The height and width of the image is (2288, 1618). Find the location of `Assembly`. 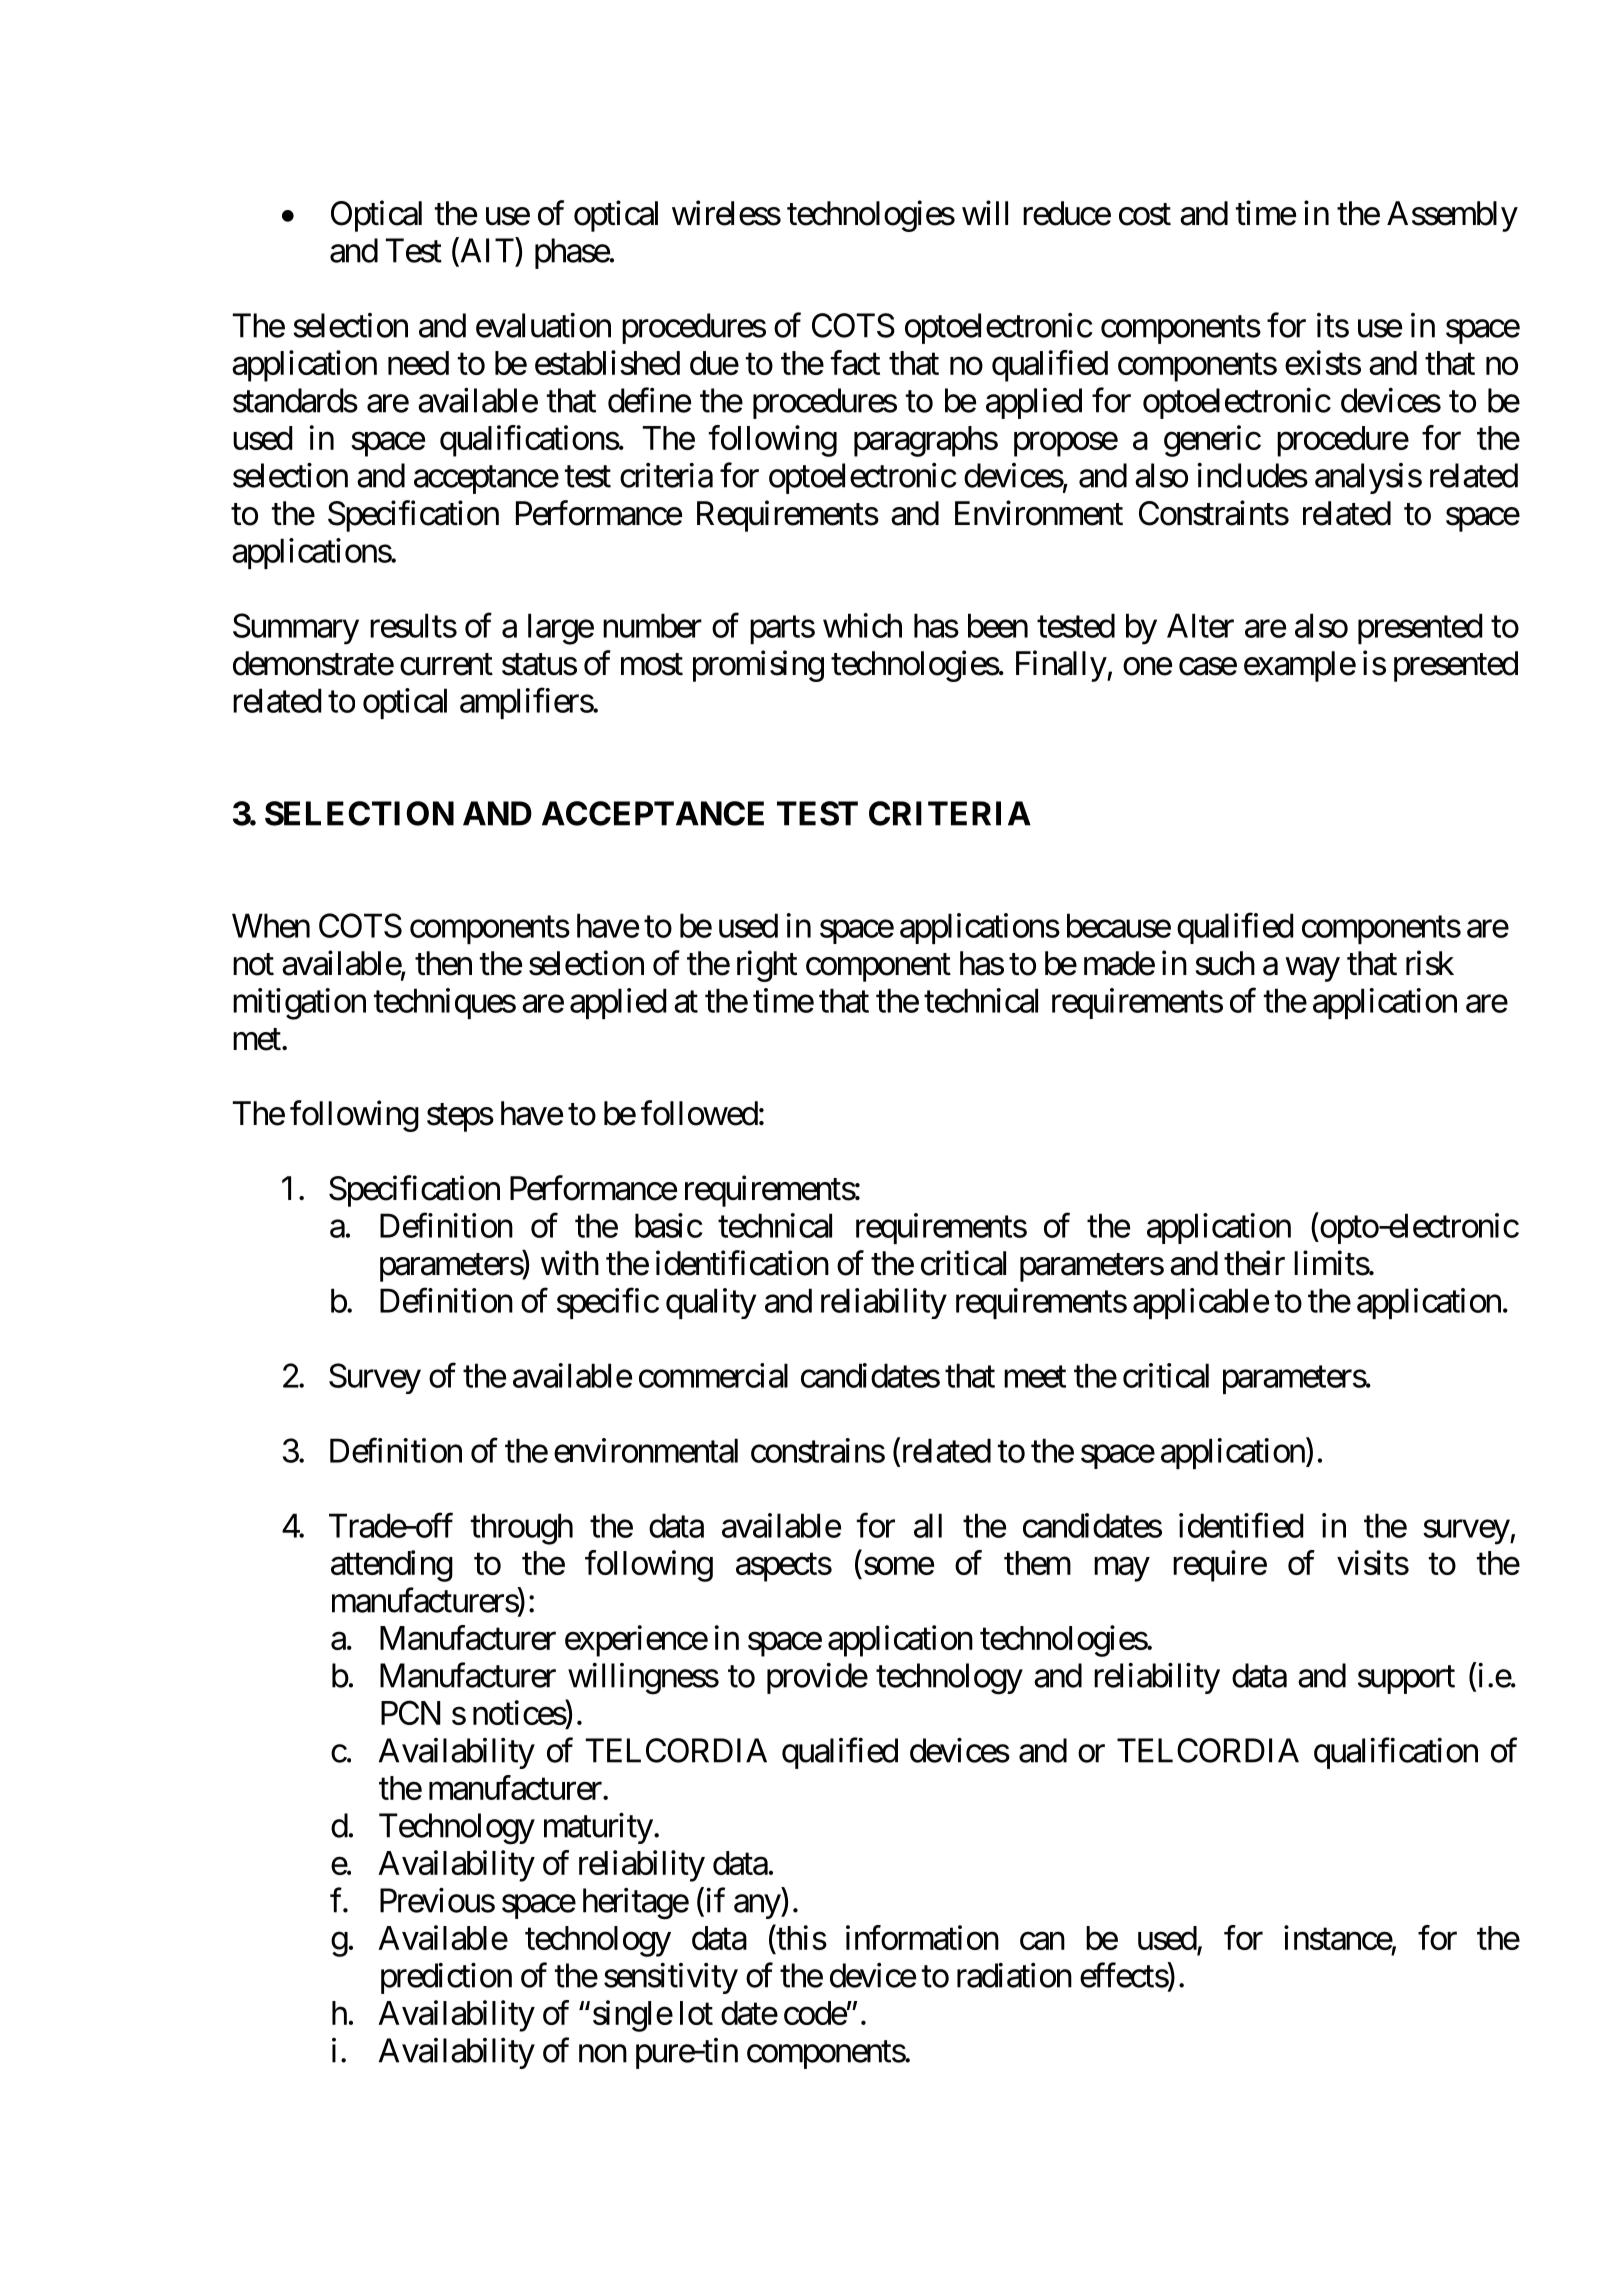

Assembly is located at coordinates (1452, 216).
